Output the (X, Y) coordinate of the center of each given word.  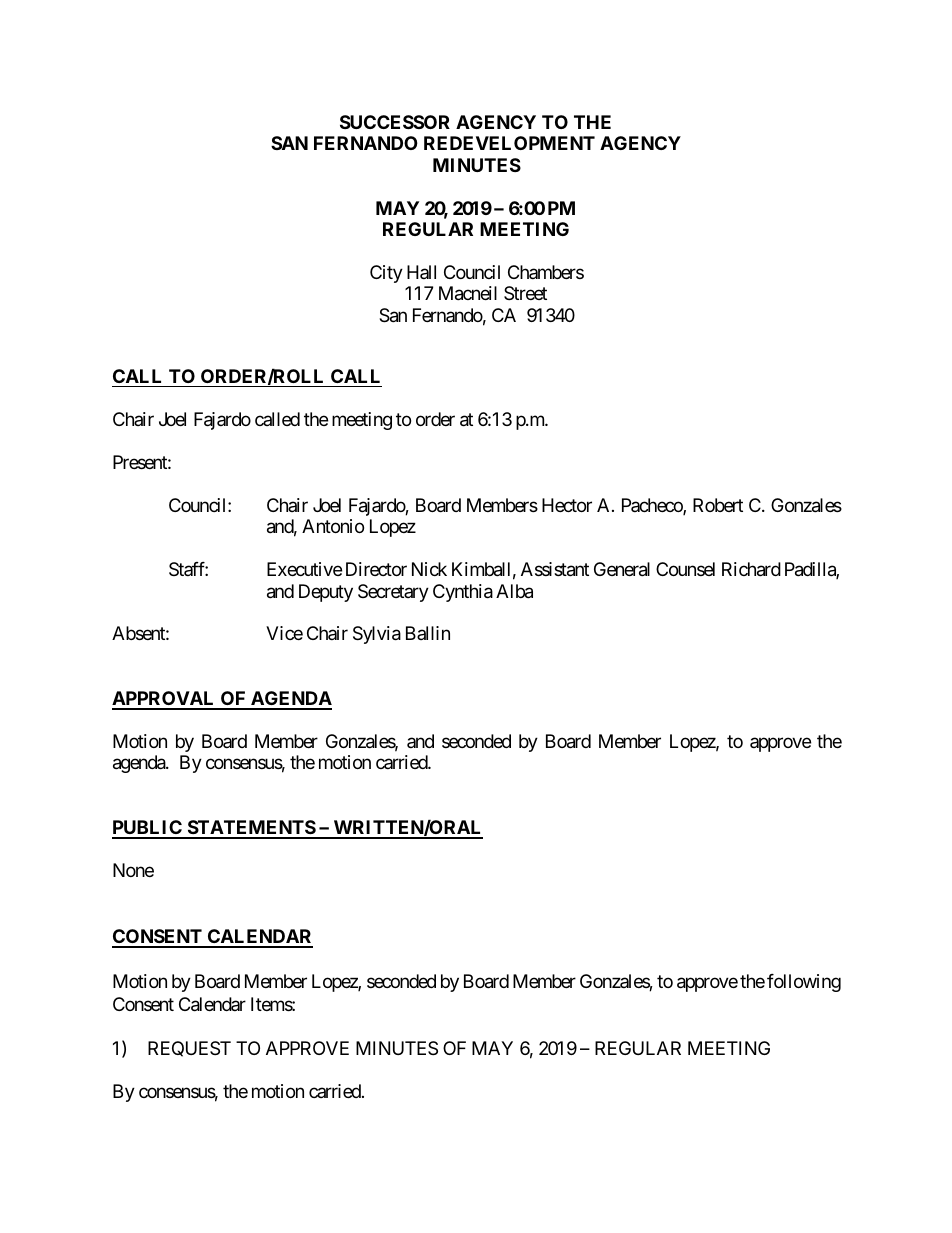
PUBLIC (148, 829)
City (386, 274)
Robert (718, 505)
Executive (304, 569)
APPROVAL (164, 700)
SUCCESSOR (395, 122)
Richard (751, 569)
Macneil (468, 293)
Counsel (685, 569)
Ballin (428, 633)
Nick (429, 569)
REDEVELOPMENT (509, 143)
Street (525, 293)
